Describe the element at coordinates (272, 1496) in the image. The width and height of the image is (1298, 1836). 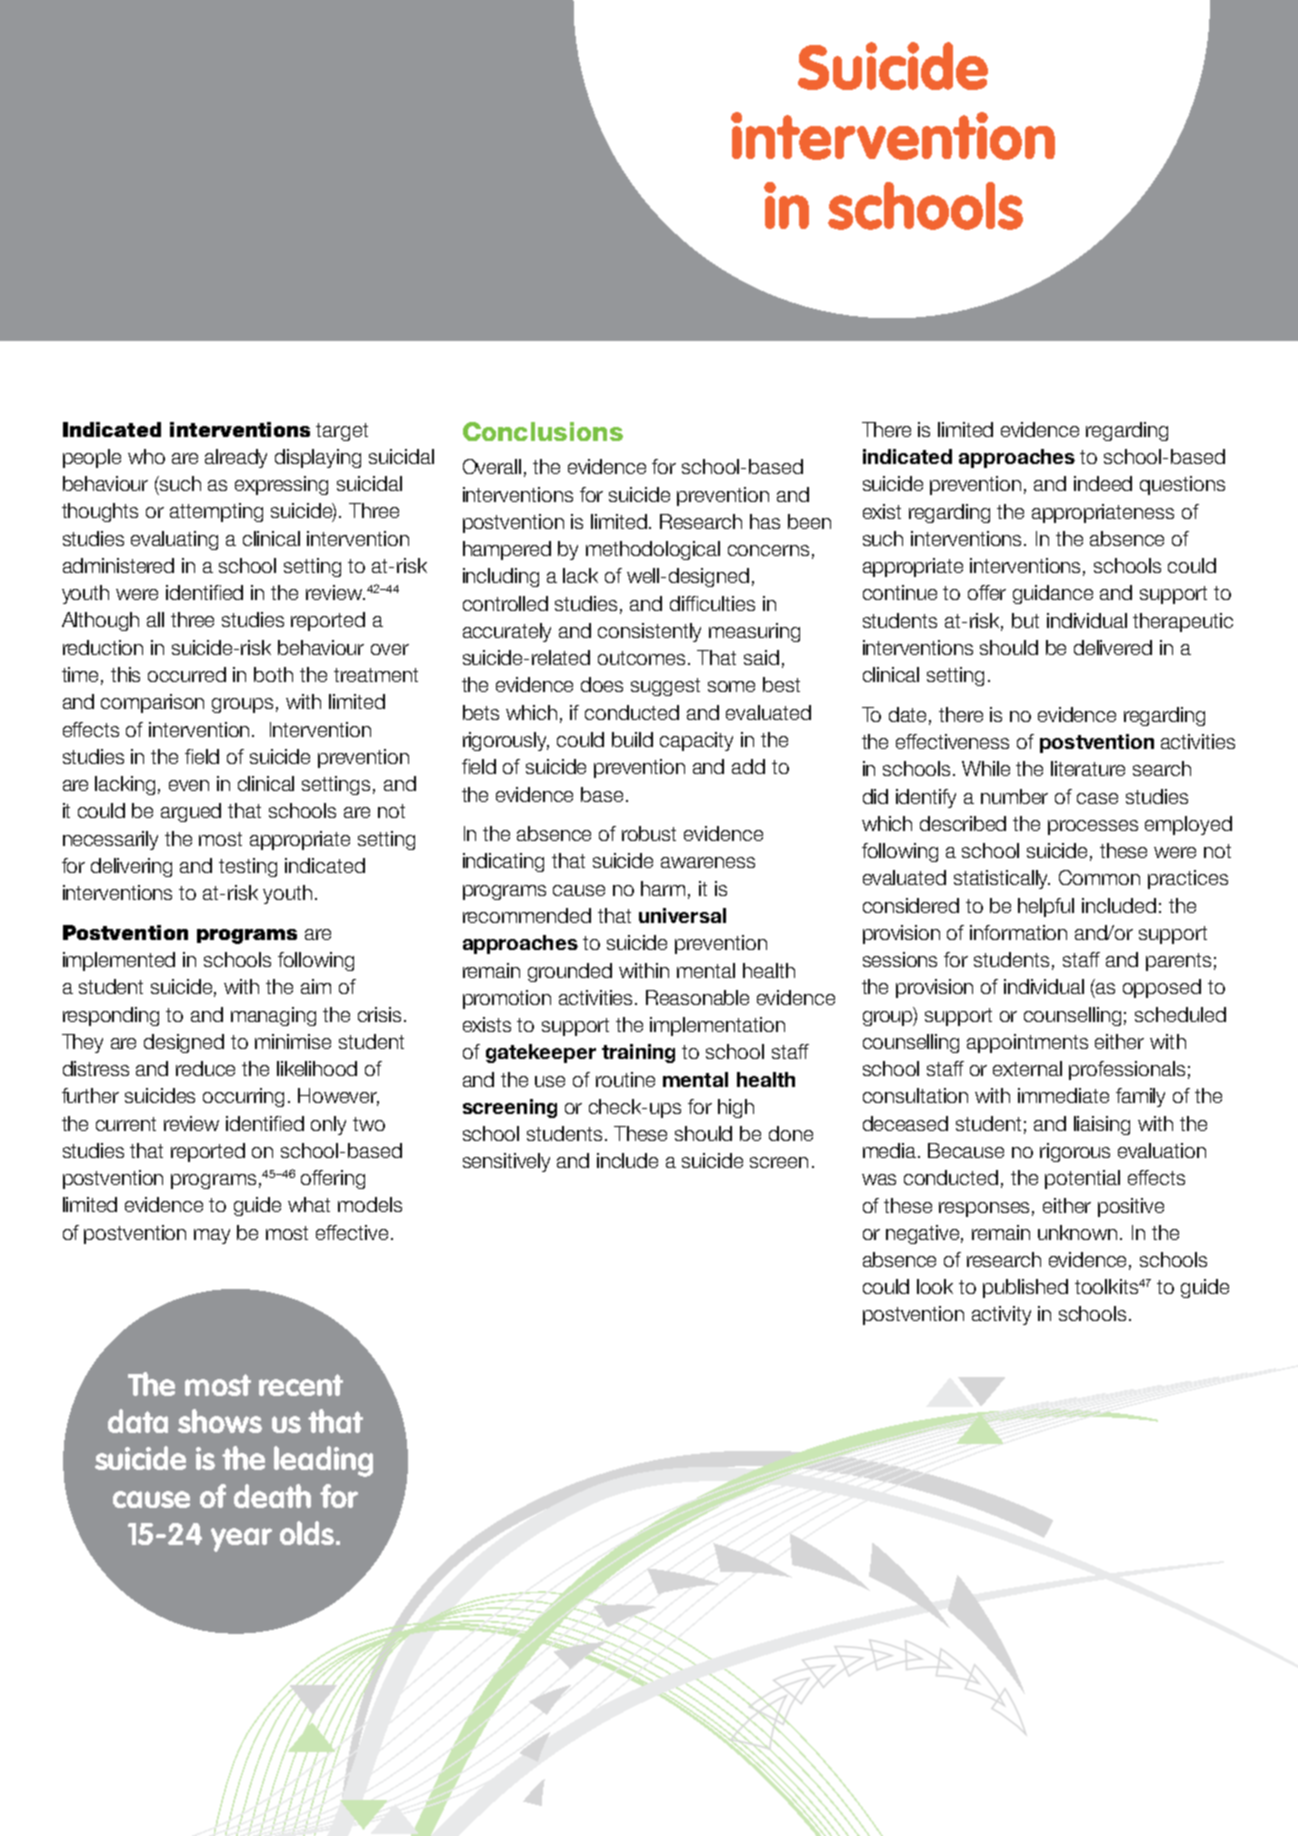
I see `death` at that location.
